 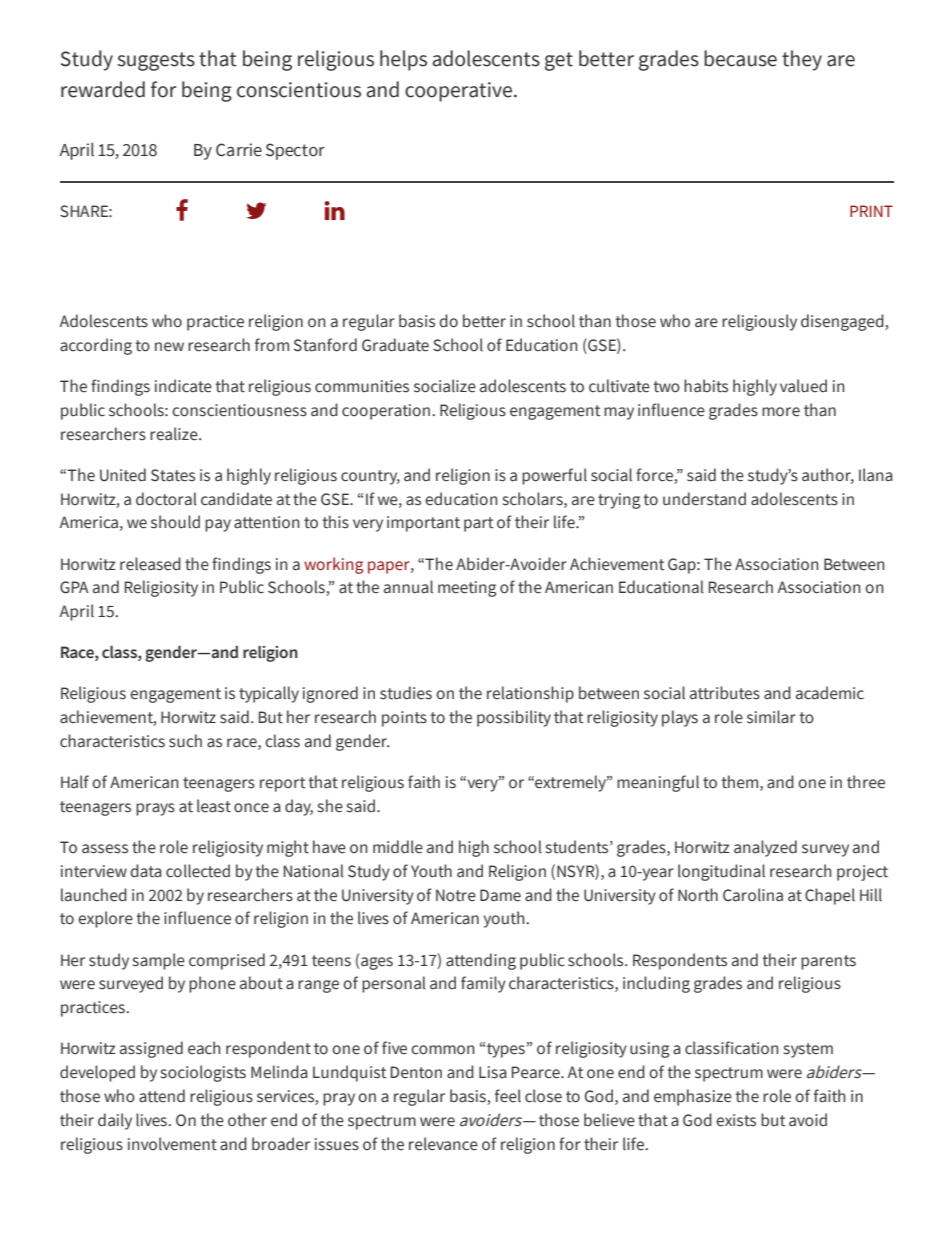 I want to click on suggests, so click(x=156, y=61).
